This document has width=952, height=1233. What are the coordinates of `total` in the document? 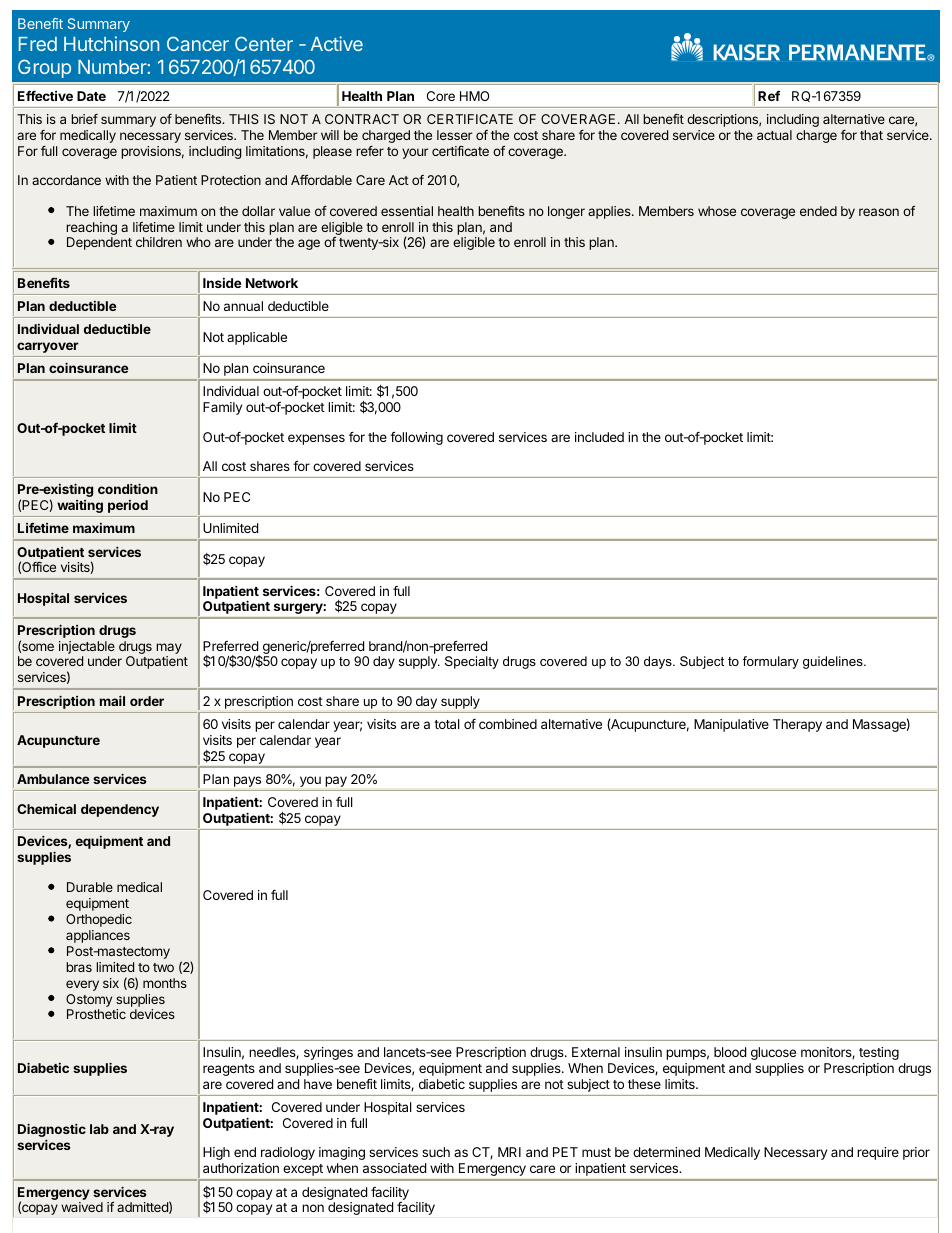 It's located at (447, 724).
